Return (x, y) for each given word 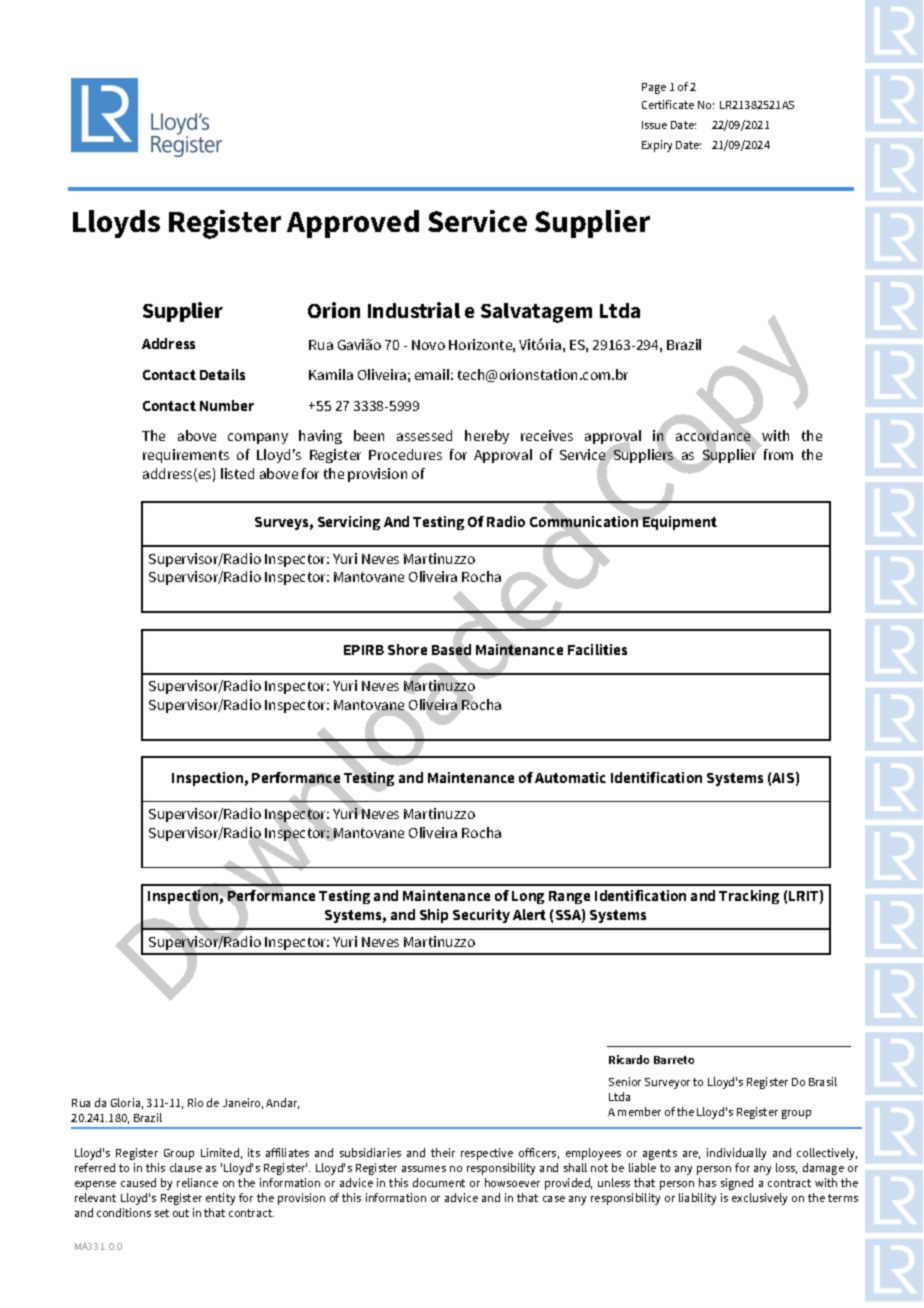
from (778, 454)
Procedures (405, 454)
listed (237, 473)
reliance (197, 1182)
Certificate (668, 104)
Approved (353, 224)
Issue (654, 125)
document (439, 1182)
